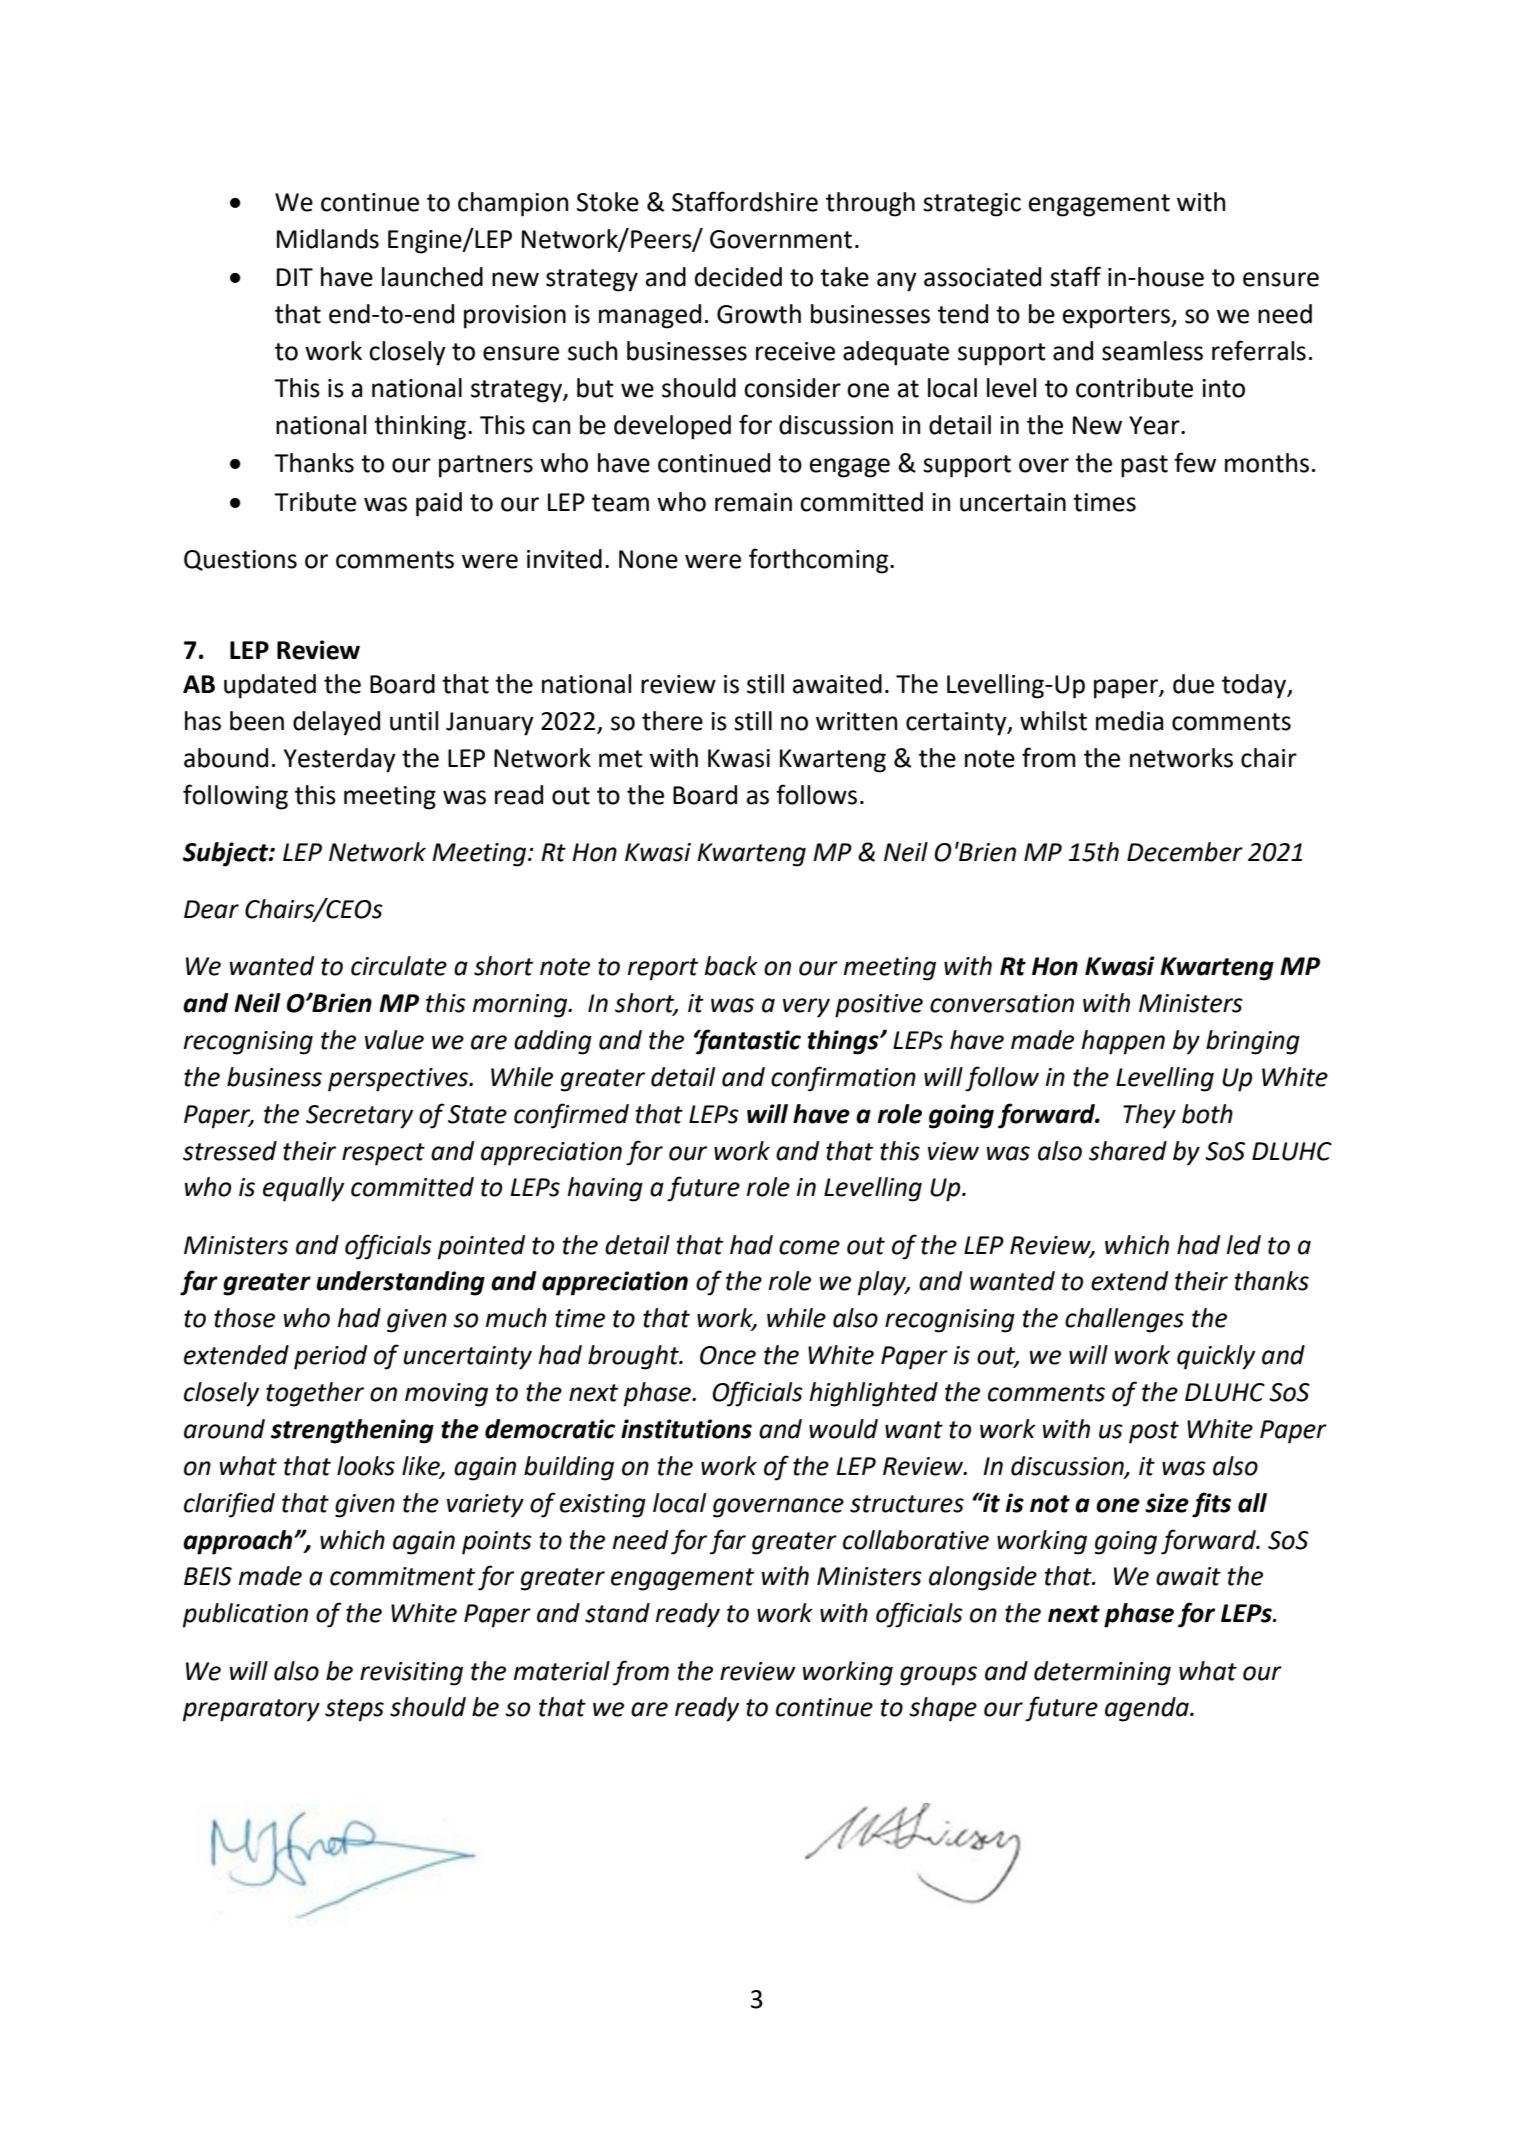  What do you see at coordinates (354, 1710) in the screenshot?
I see `steps` at bounding box center [354, 1710].
